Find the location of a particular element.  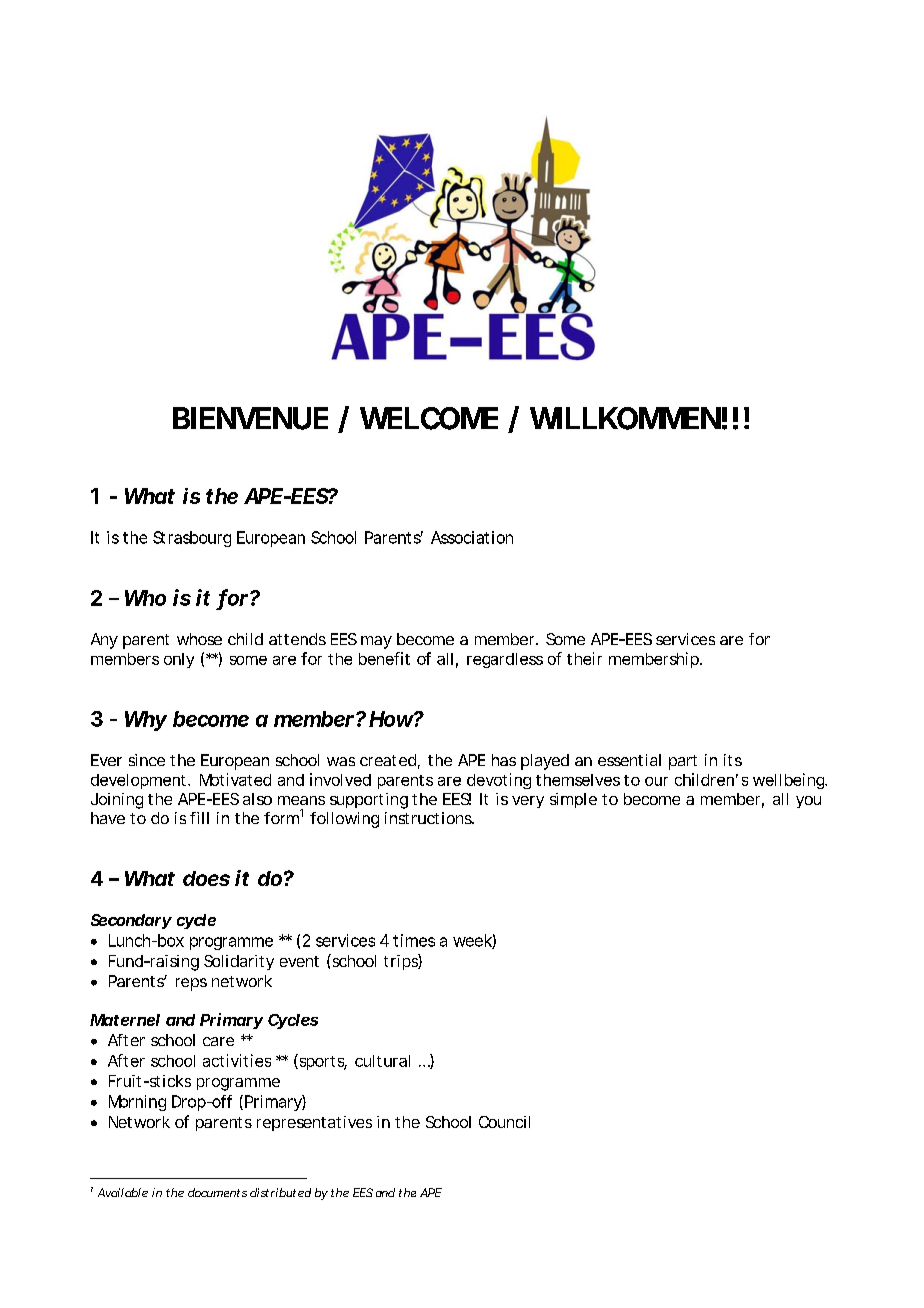

WELCOME is located at coordinates (429, 418).
